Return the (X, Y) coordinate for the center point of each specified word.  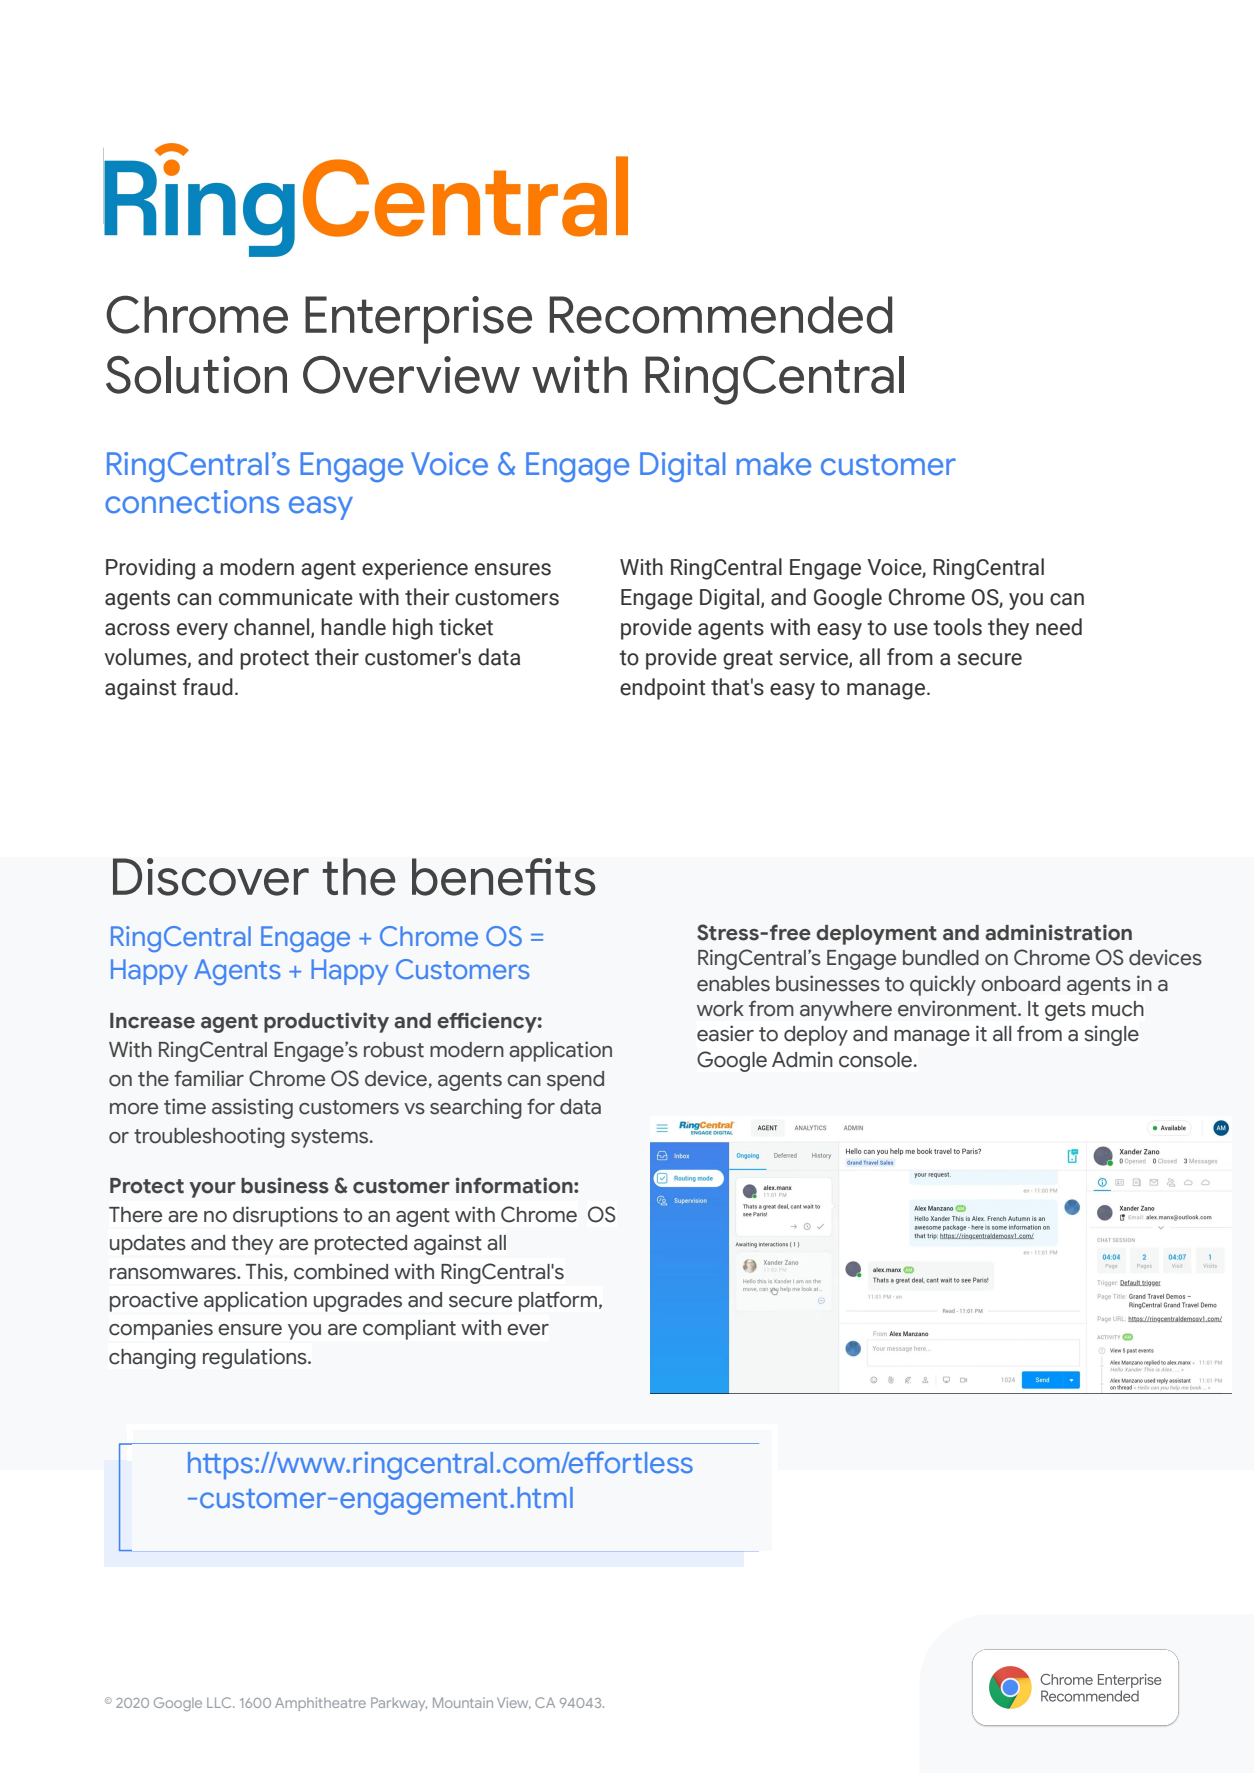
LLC (220, 1702)
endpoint (663, 689)
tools (957, 627)
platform (558, 1301)
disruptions (285, 1216)
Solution (196, 375)
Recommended (721, 315)
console (875, 1060)
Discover (211, 877)
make (774, 464)
